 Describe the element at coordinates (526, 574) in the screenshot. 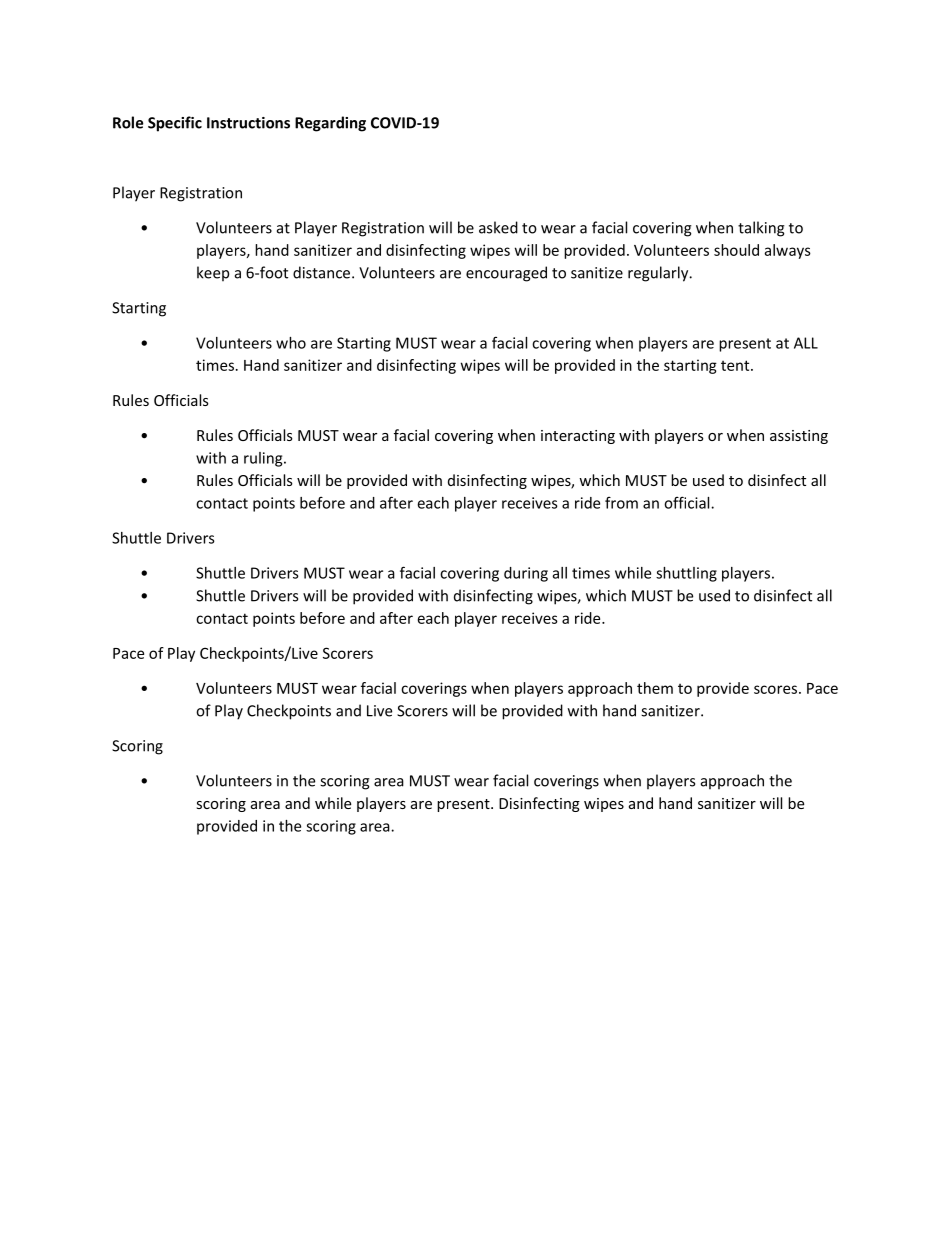

I see `during` at that location.
